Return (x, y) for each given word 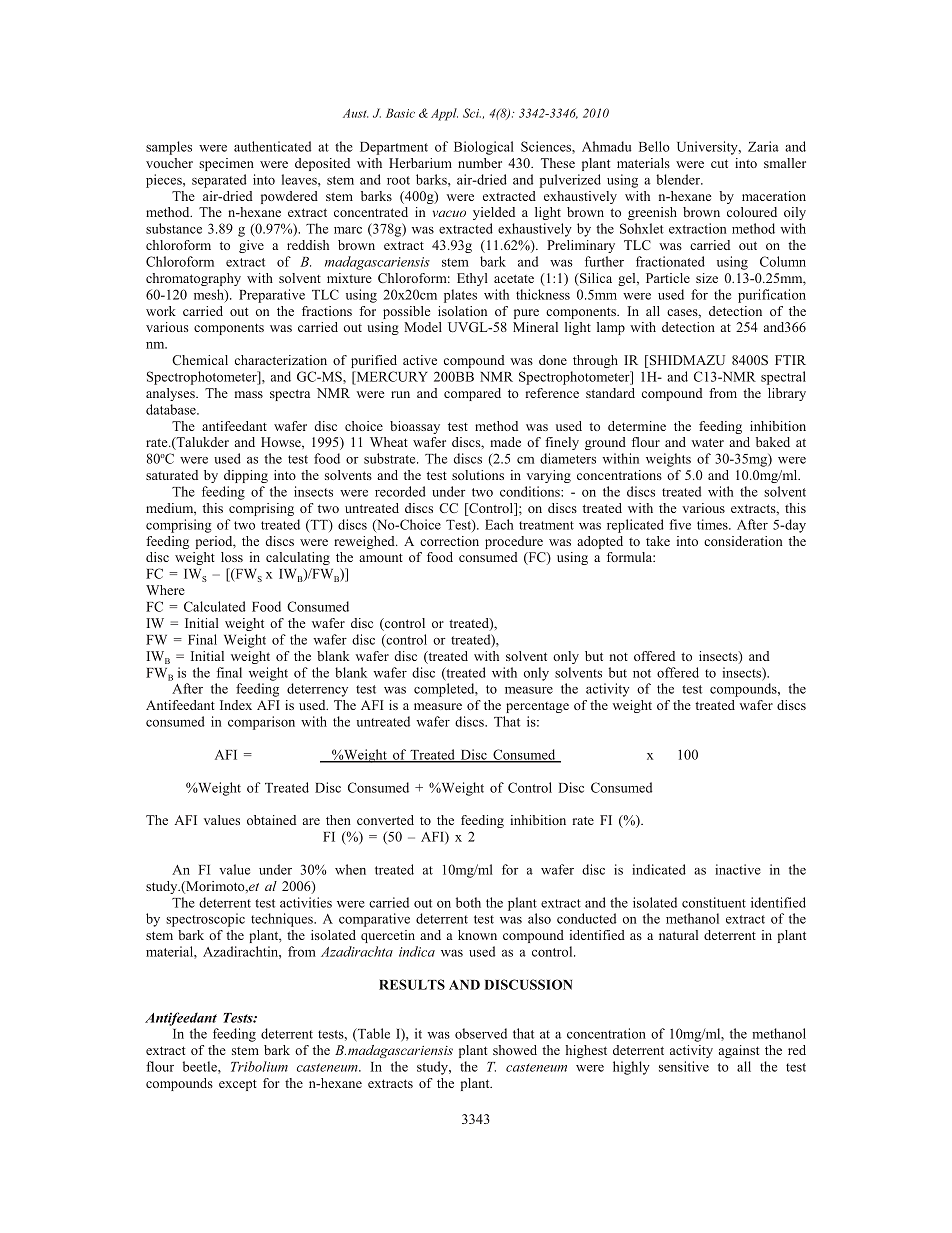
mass (249, 394)
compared (472, 394)
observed (481, 1033)
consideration (743, 541)
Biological (484, 148)
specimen (226, 164)
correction (449, 541)
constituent (714, 902)
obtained (271, 820)
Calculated (215, 606)
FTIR (790, 360)
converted (385, 820)
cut (719, 163)
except (238, 1085)
